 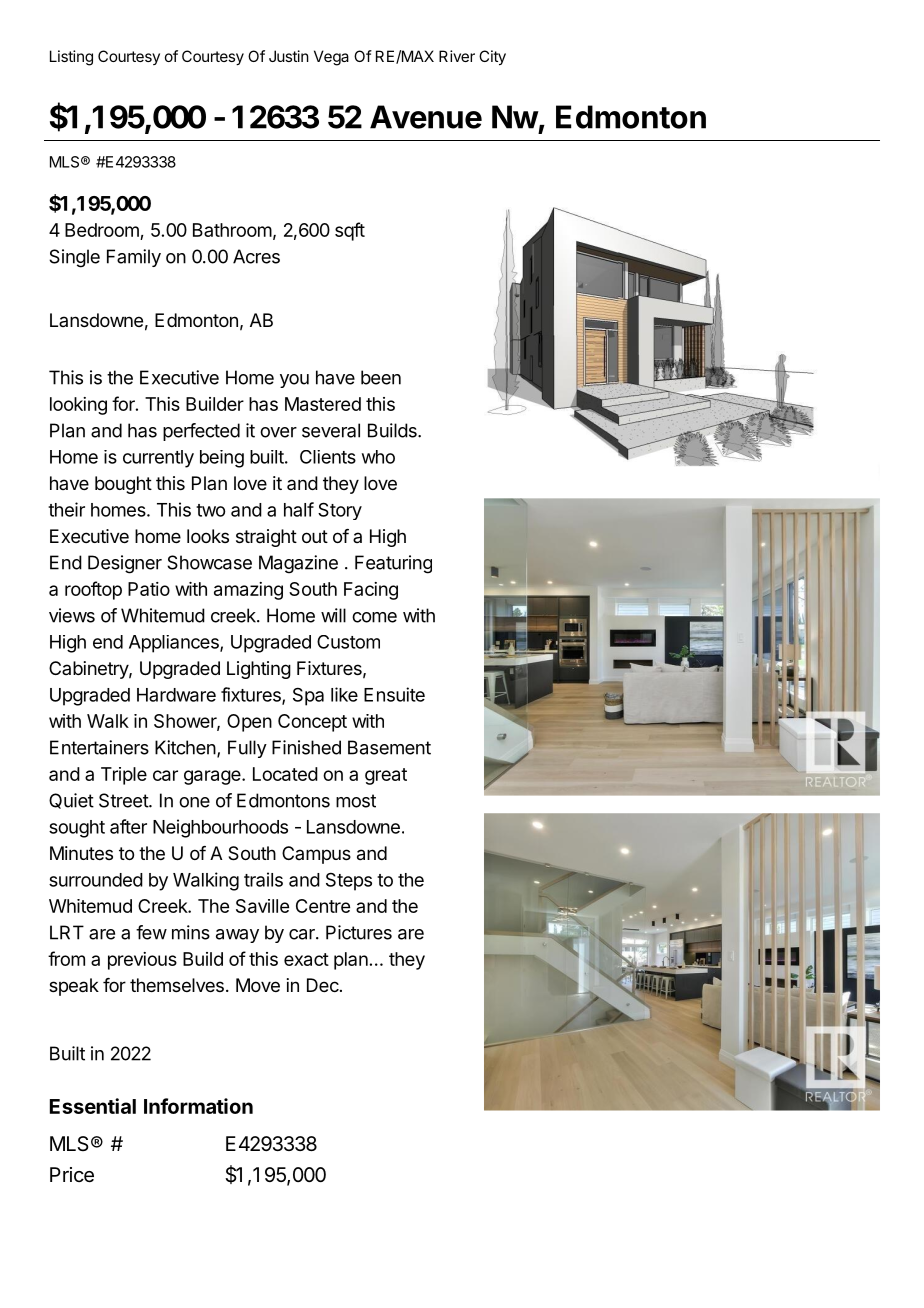 What do you see at coordinates (378, 457) in the document?
I see `who` at bounding box center [378, 457].
